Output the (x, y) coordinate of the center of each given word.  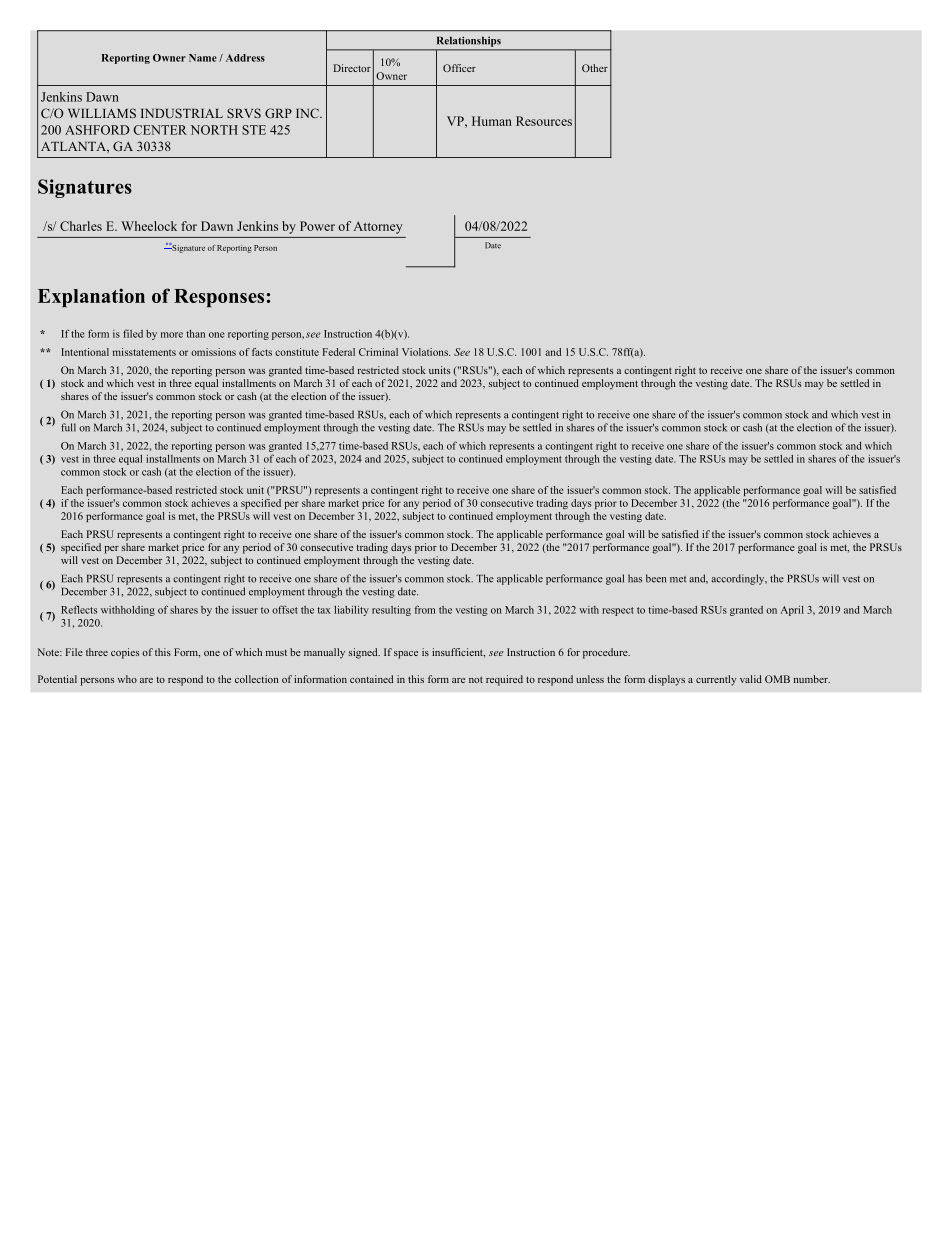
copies (125, 653)
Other (595, 68)
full (68, 427)
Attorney (378, 227)
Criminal (378, 352)
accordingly (739, 579)
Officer (459, 68)
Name (203, 58)
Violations (426, 352)
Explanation (91, 297)
